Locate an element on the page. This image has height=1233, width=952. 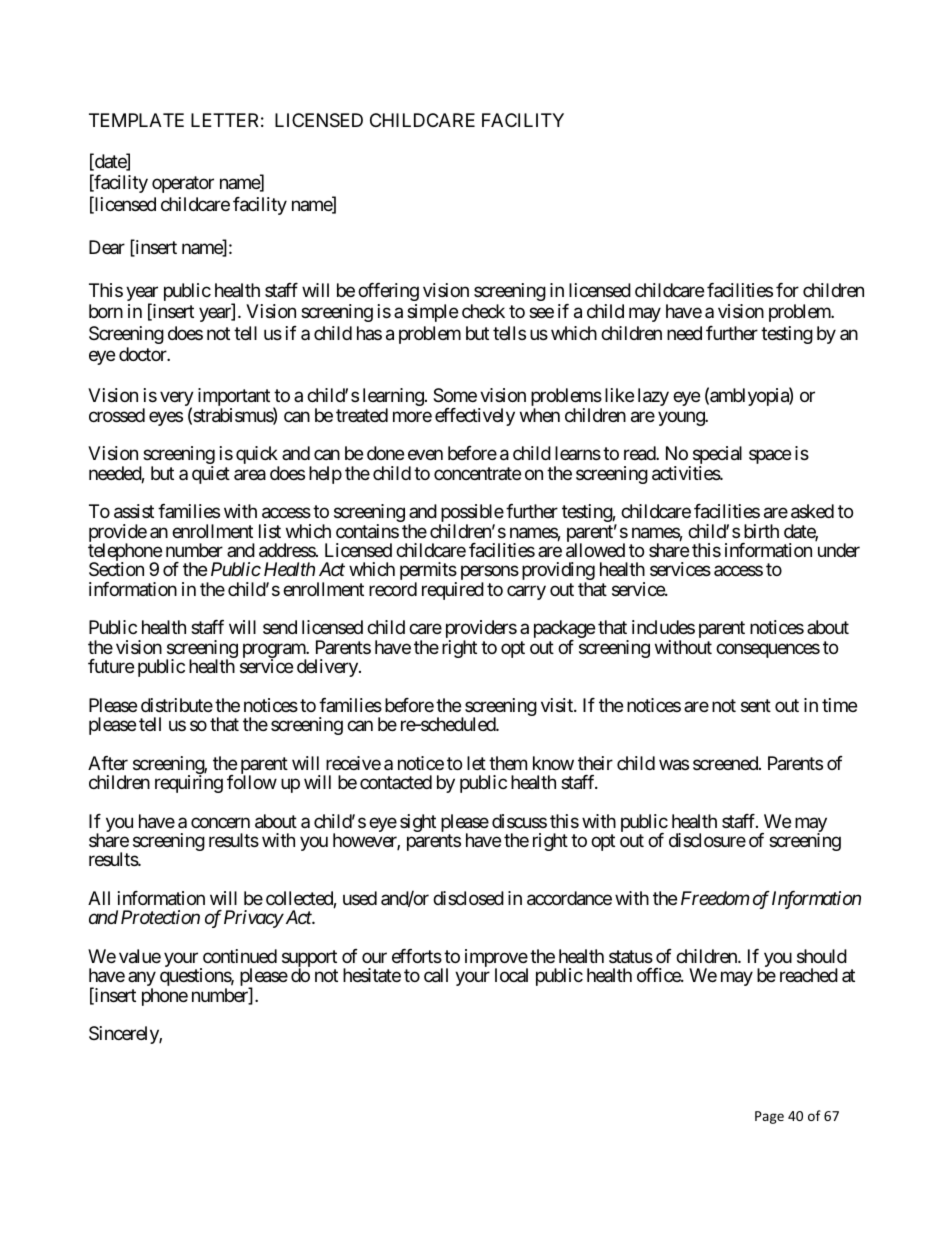
offering is located at coordinates (388, 292).
